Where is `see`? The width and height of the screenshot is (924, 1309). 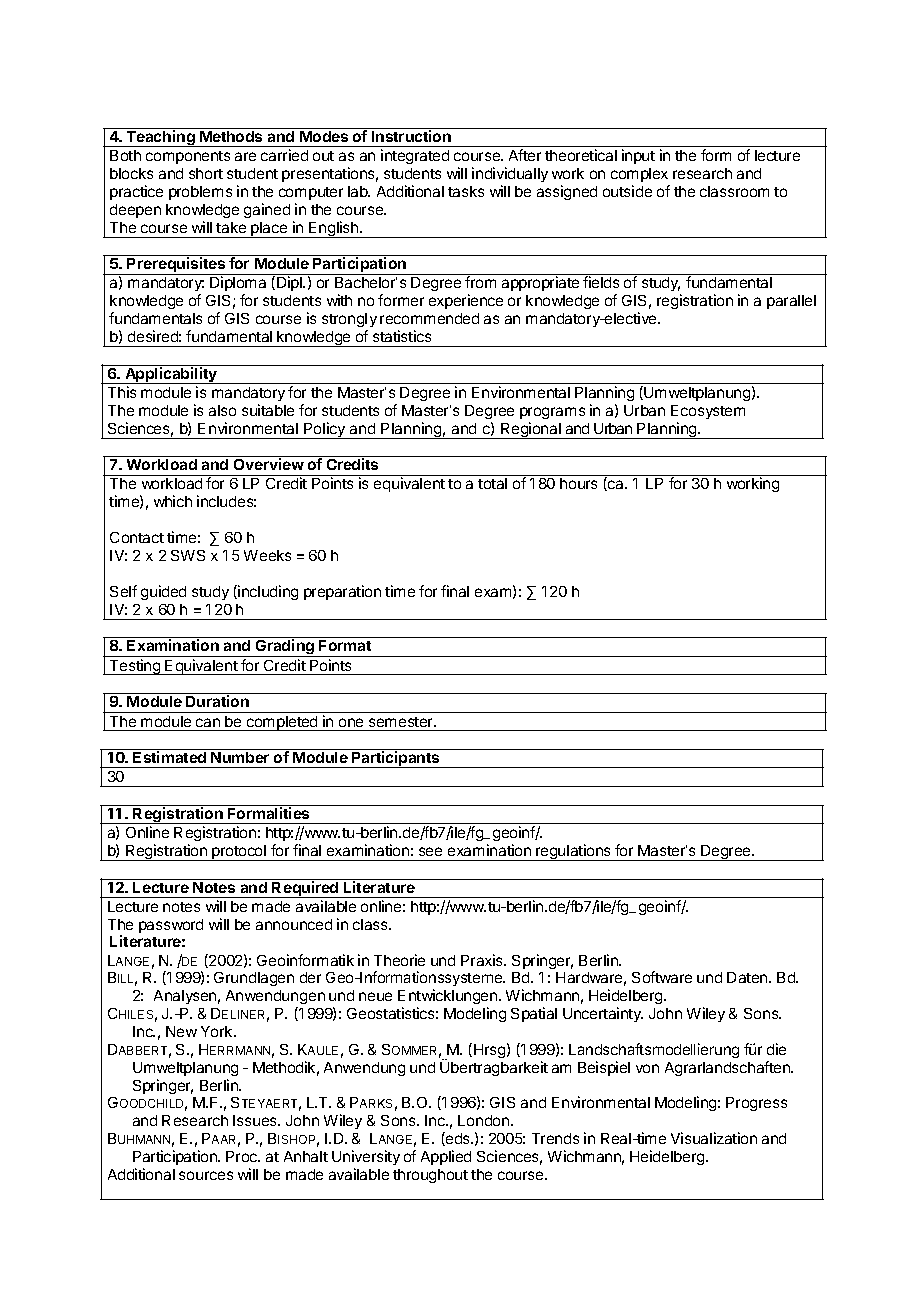 see is located at coordinates (430, 851).
